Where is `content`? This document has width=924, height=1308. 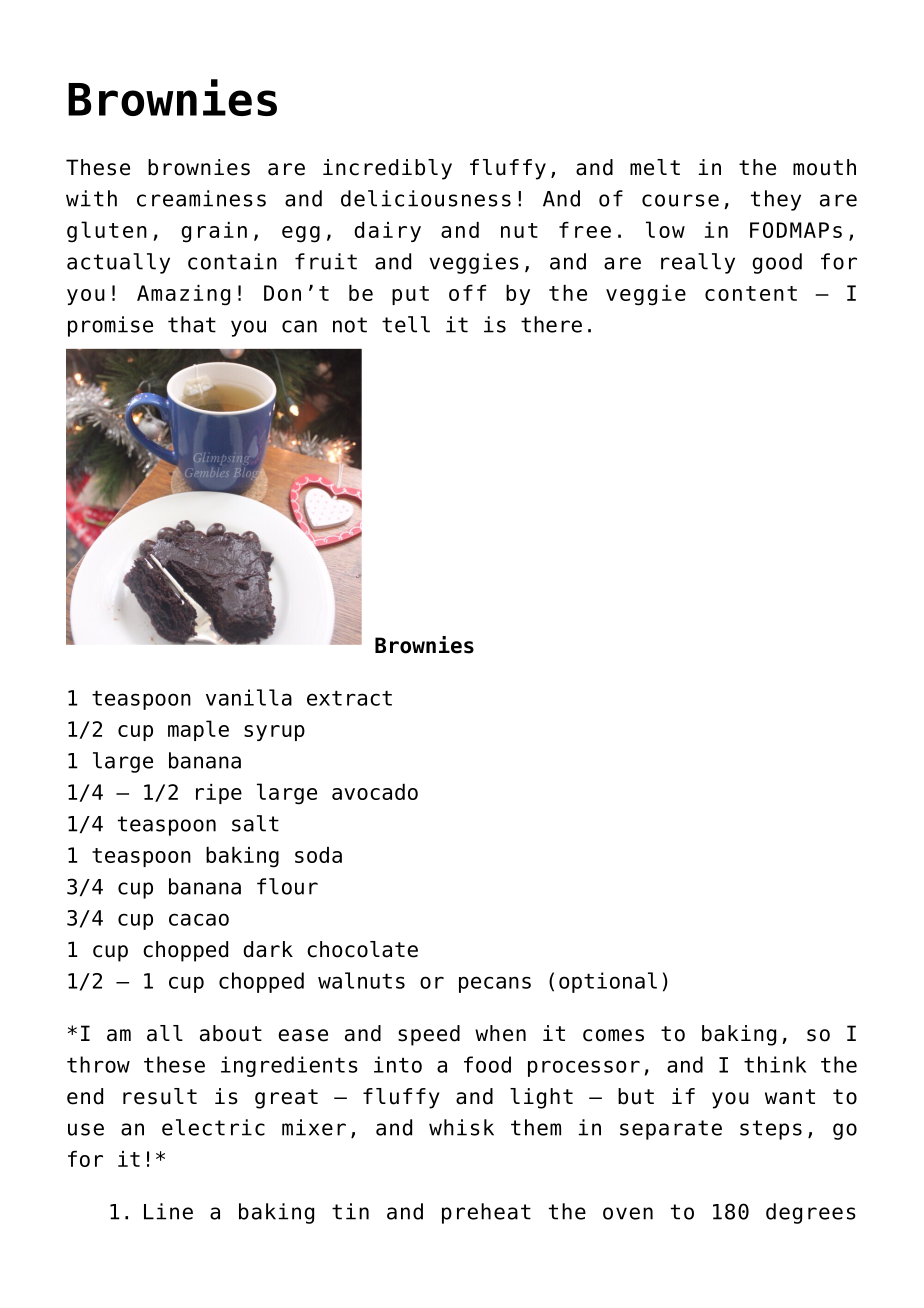
content is located at coordinates (751, 293).
